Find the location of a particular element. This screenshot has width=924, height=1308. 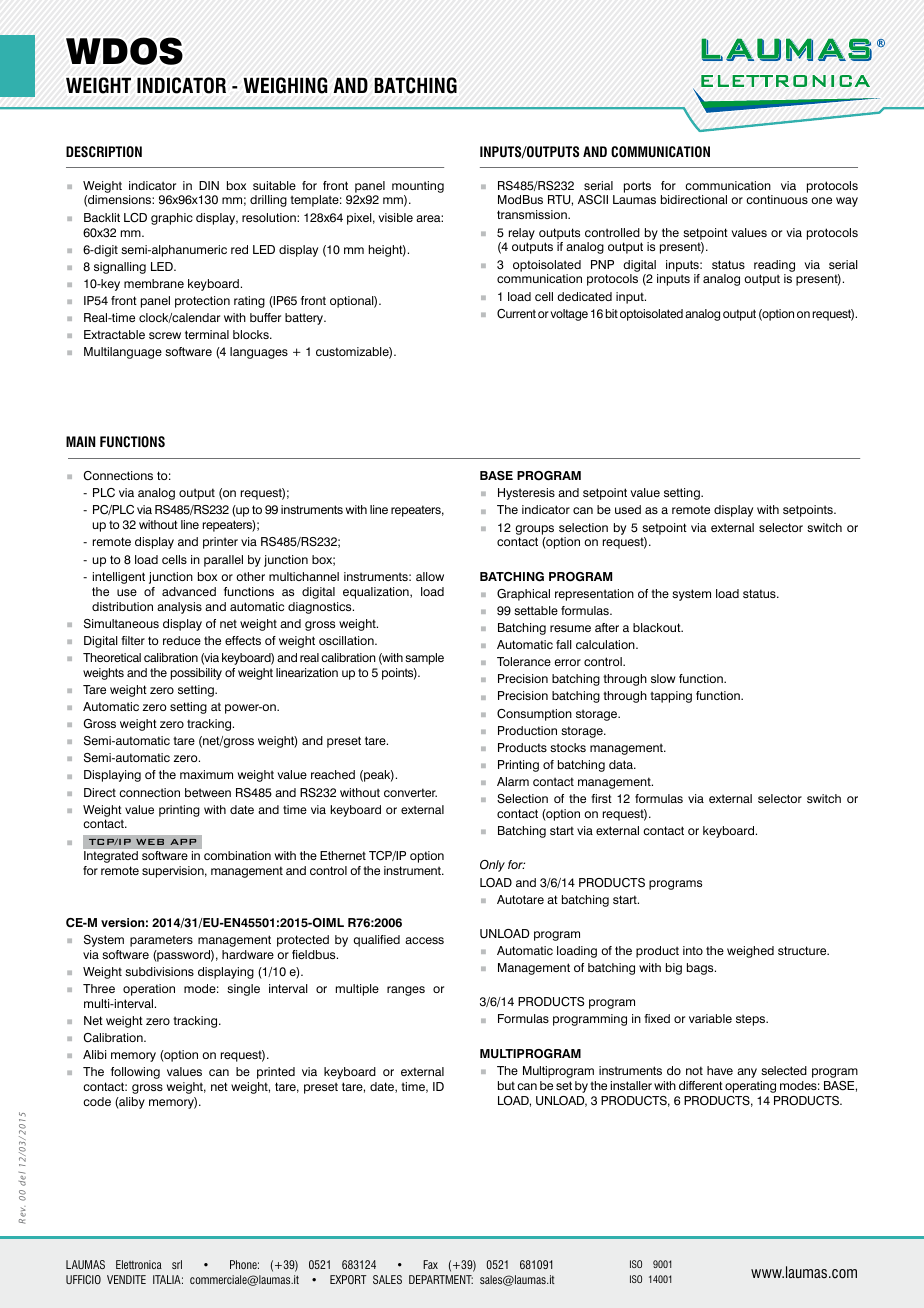

blackout is located at coordinates (658, 627).
